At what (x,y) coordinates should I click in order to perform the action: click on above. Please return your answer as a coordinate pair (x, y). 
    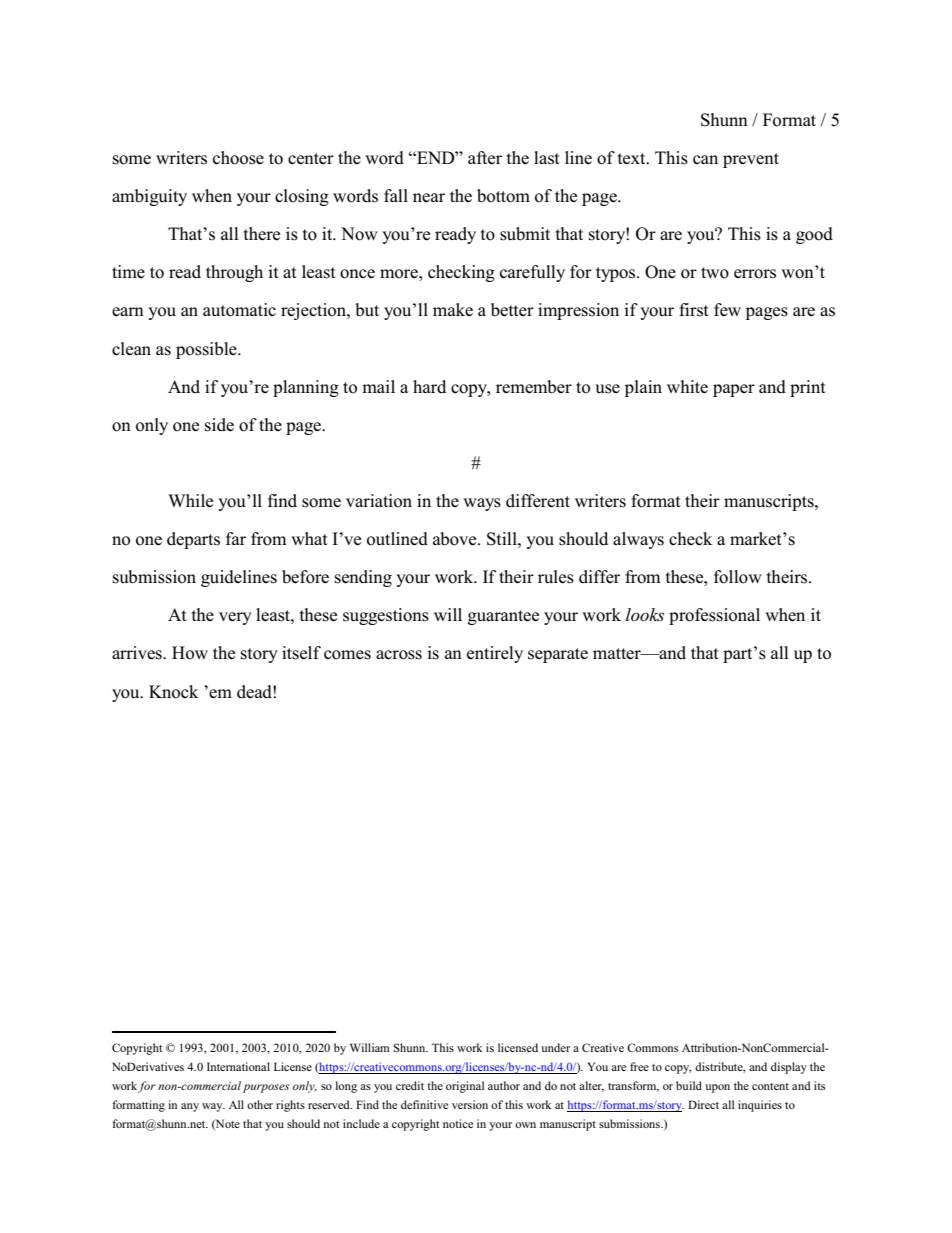
    Looking at the image, I should click on (456, 539).
